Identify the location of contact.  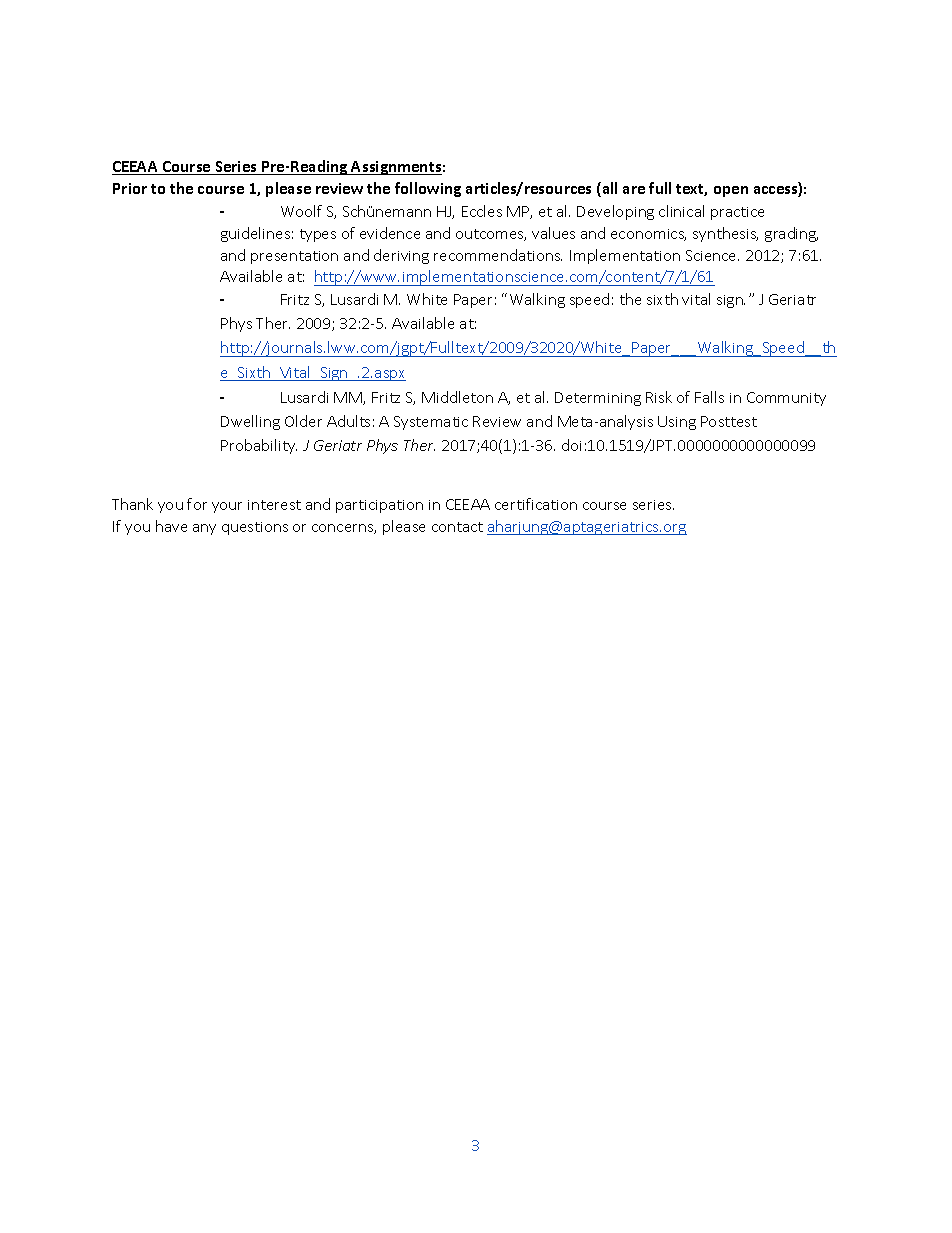
(457, 527).
